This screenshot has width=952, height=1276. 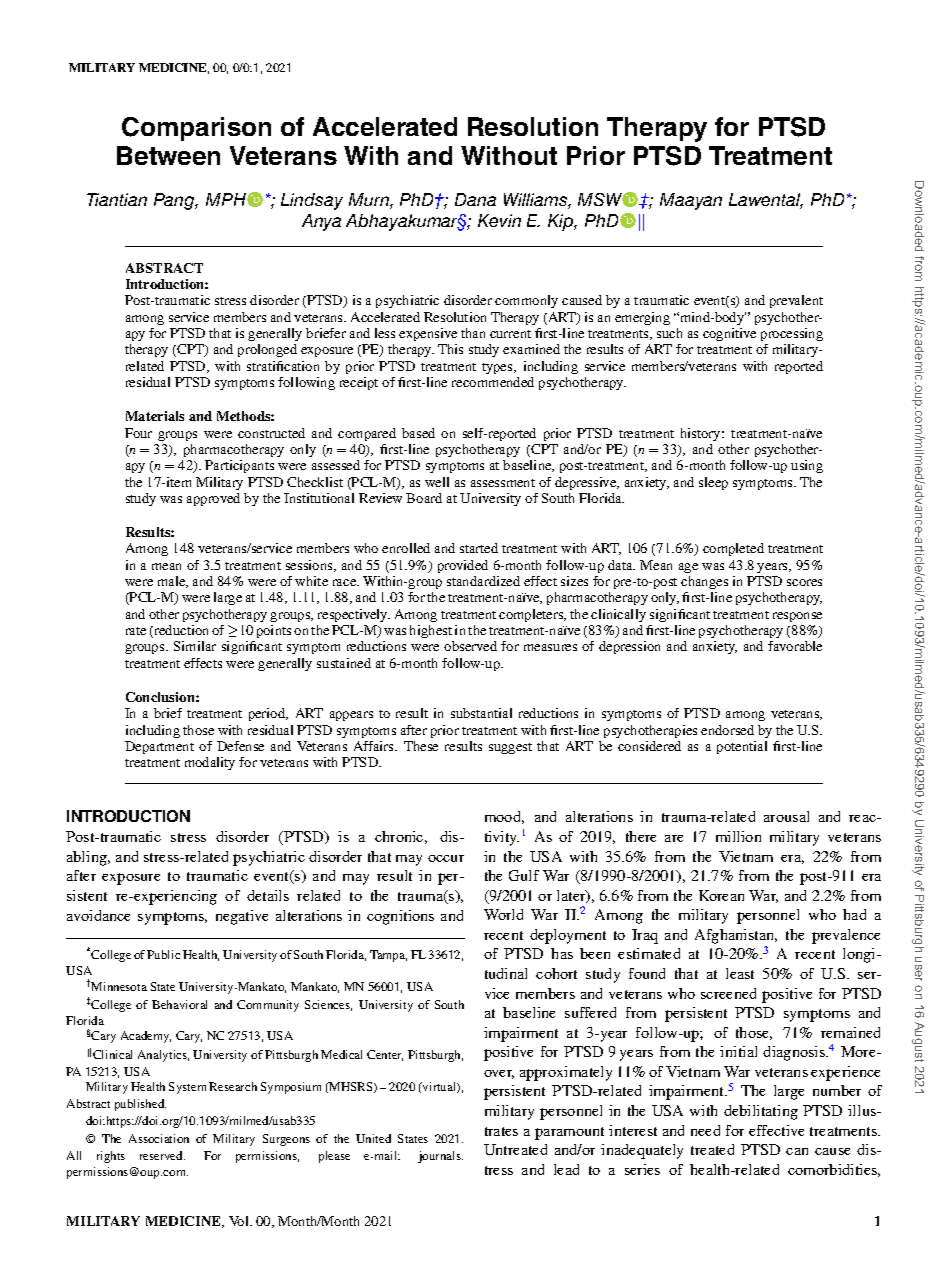 I want to click on sleep, so click(x=713, y=483).
